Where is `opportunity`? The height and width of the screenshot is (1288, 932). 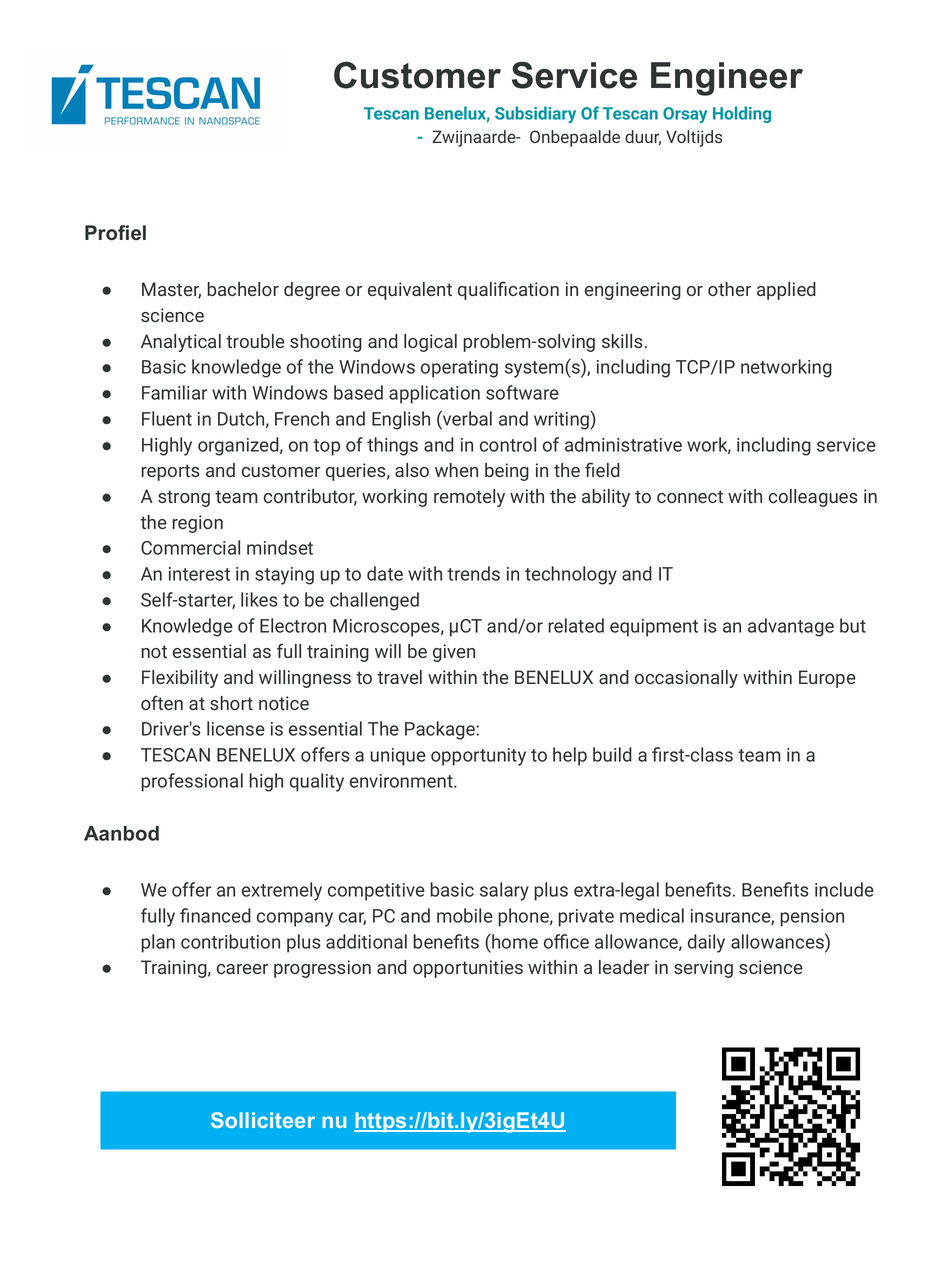 opportunity is located at coordinates (478, 757).
